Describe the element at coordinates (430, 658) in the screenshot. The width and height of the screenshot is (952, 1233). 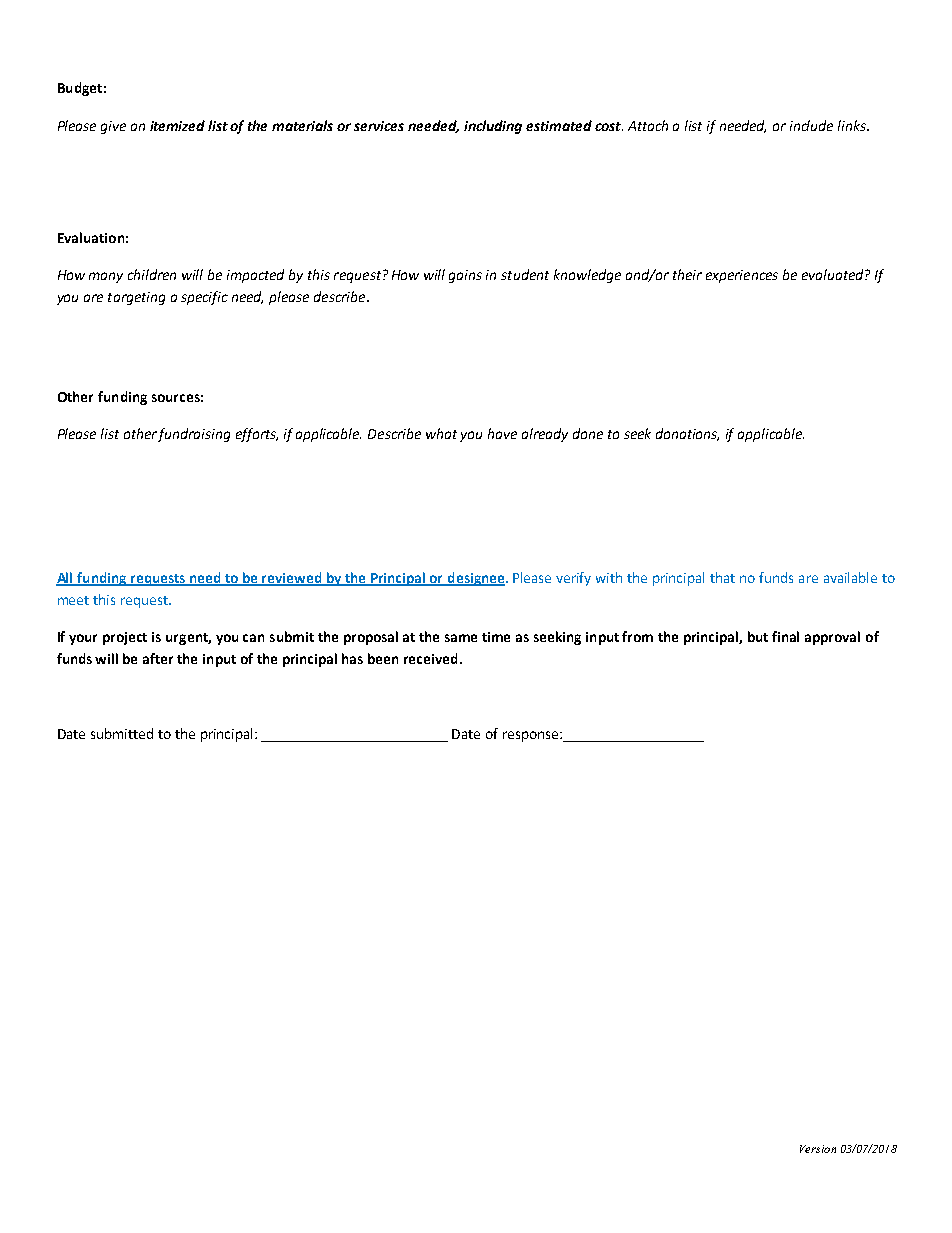
I see `received` at that location.
